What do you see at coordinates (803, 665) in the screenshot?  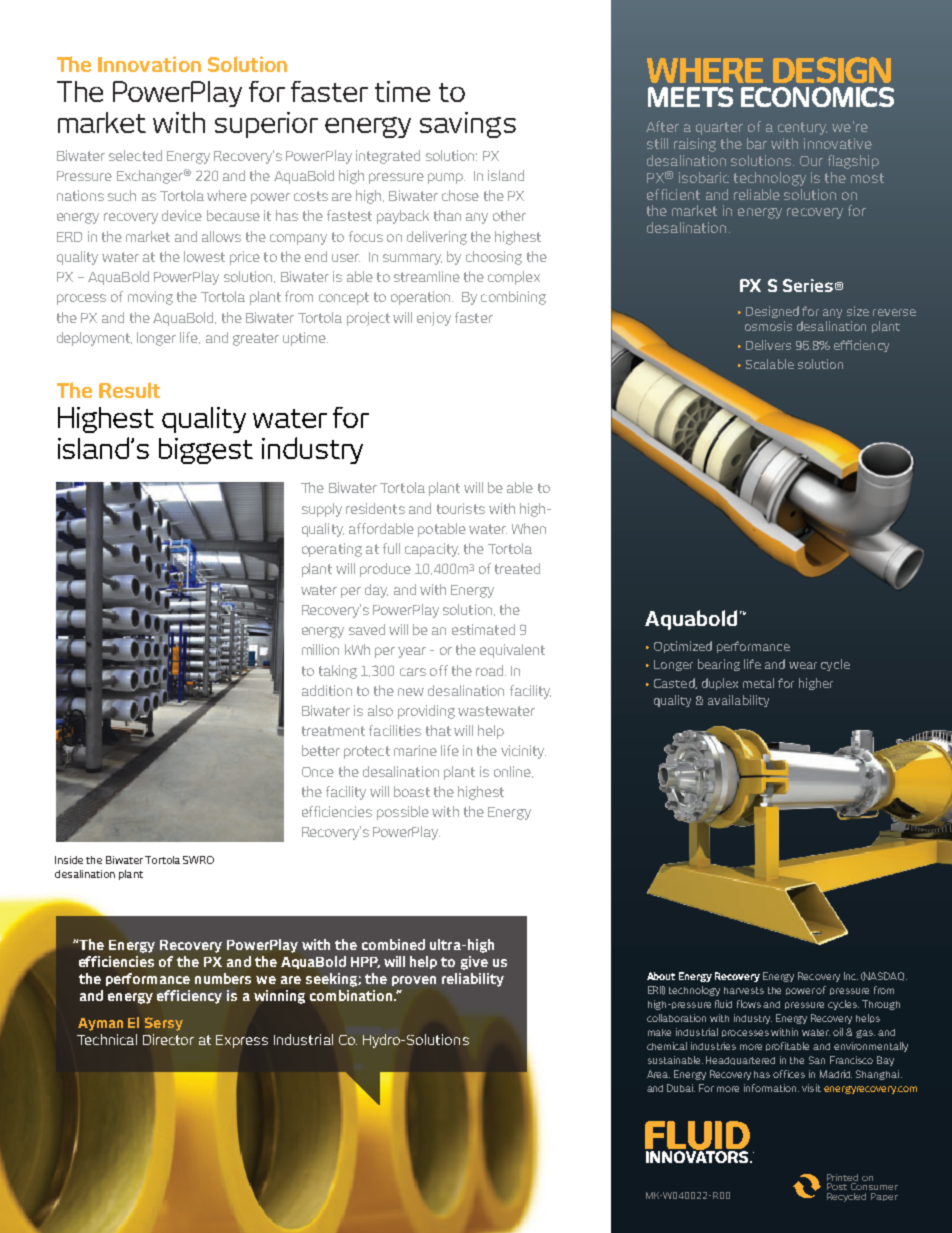 I see `wear` at bounding box center [803, 665].
